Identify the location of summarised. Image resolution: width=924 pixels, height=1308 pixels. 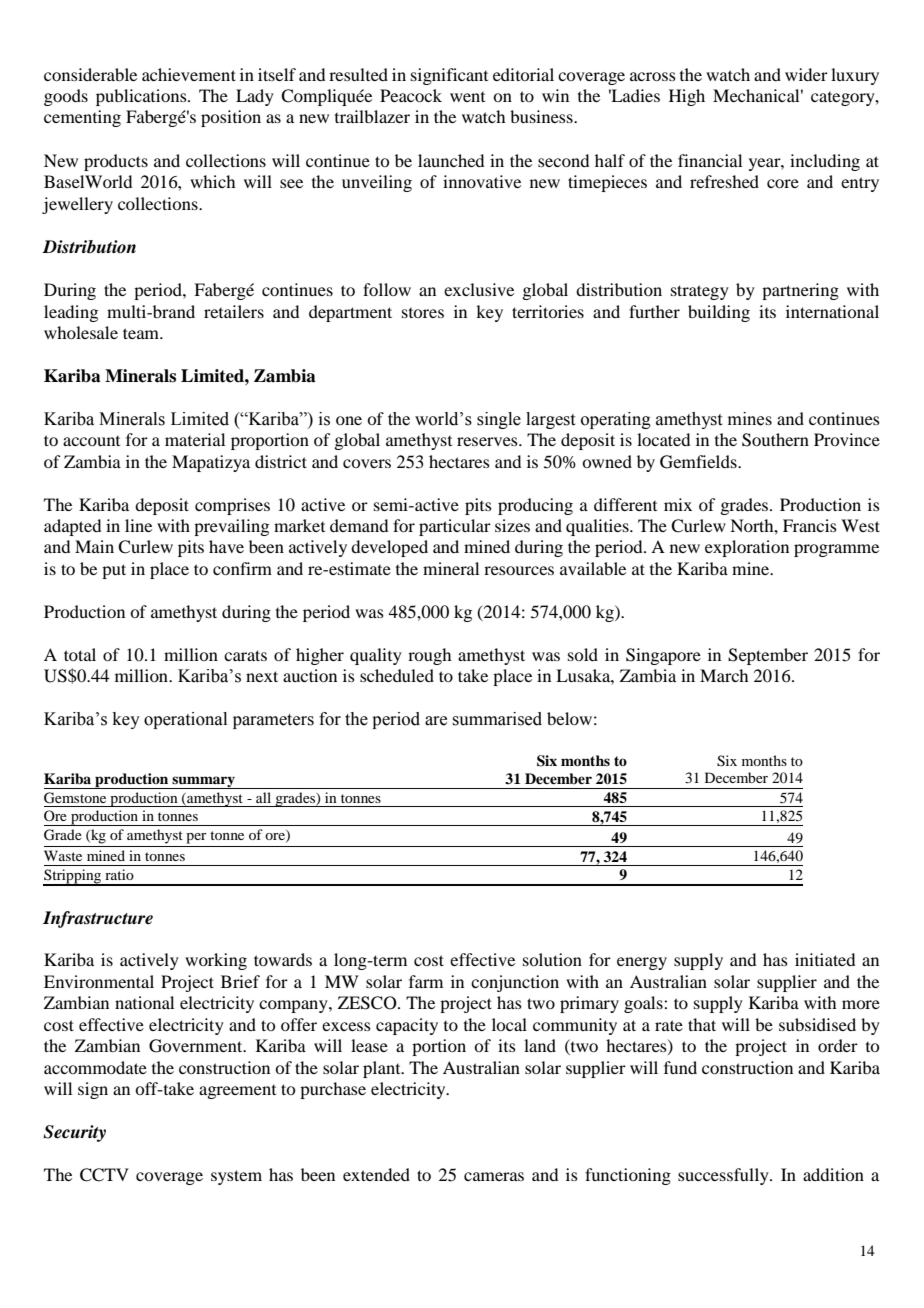
(497, 719).
